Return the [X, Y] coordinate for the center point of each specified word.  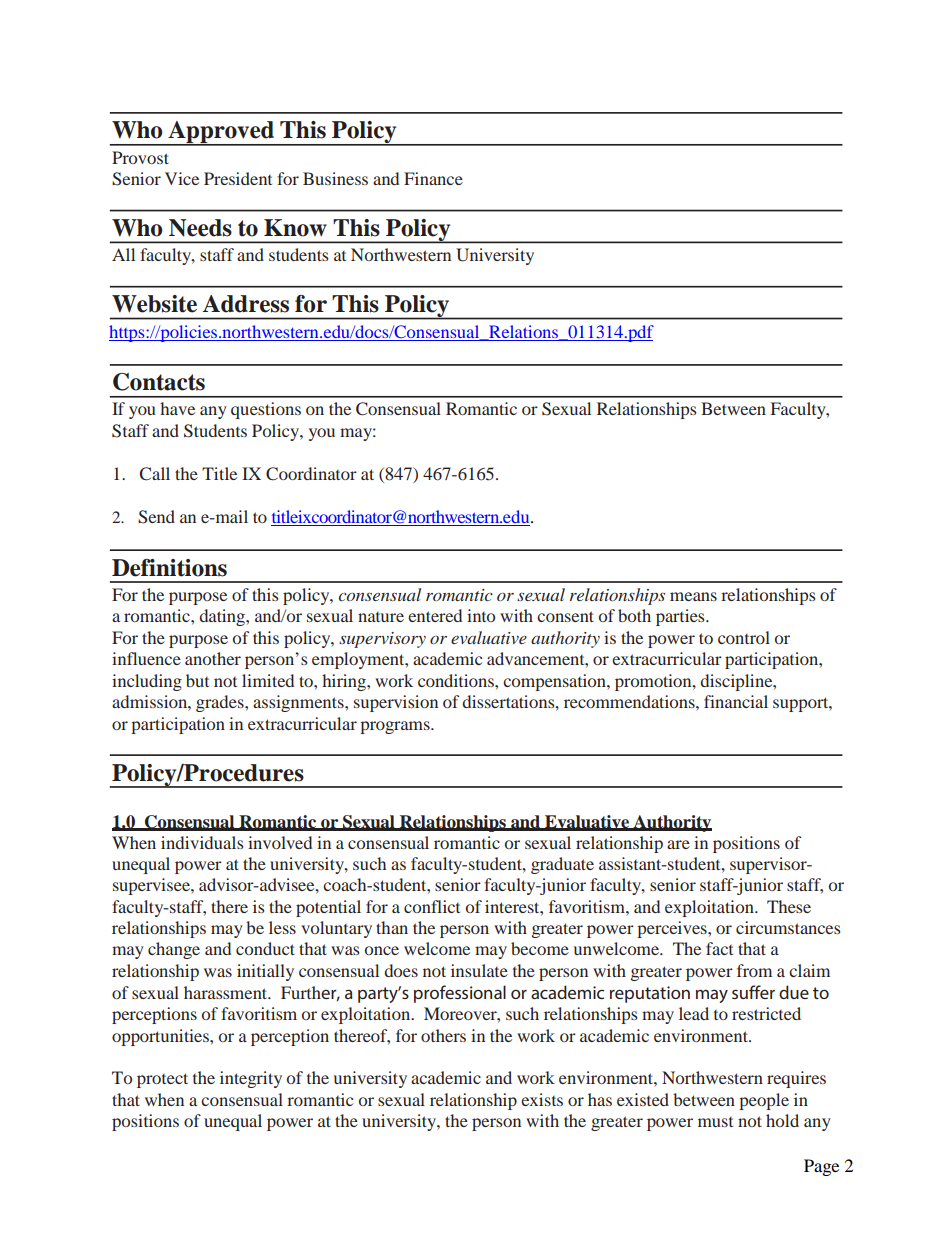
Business [335, 178]
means [693, 596]
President [238, 178]
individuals [202, 842]
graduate [562, 865]
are [678, 844]
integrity [251, 1079]
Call [155, 474]
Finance [433, 178]
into [481, 615]
